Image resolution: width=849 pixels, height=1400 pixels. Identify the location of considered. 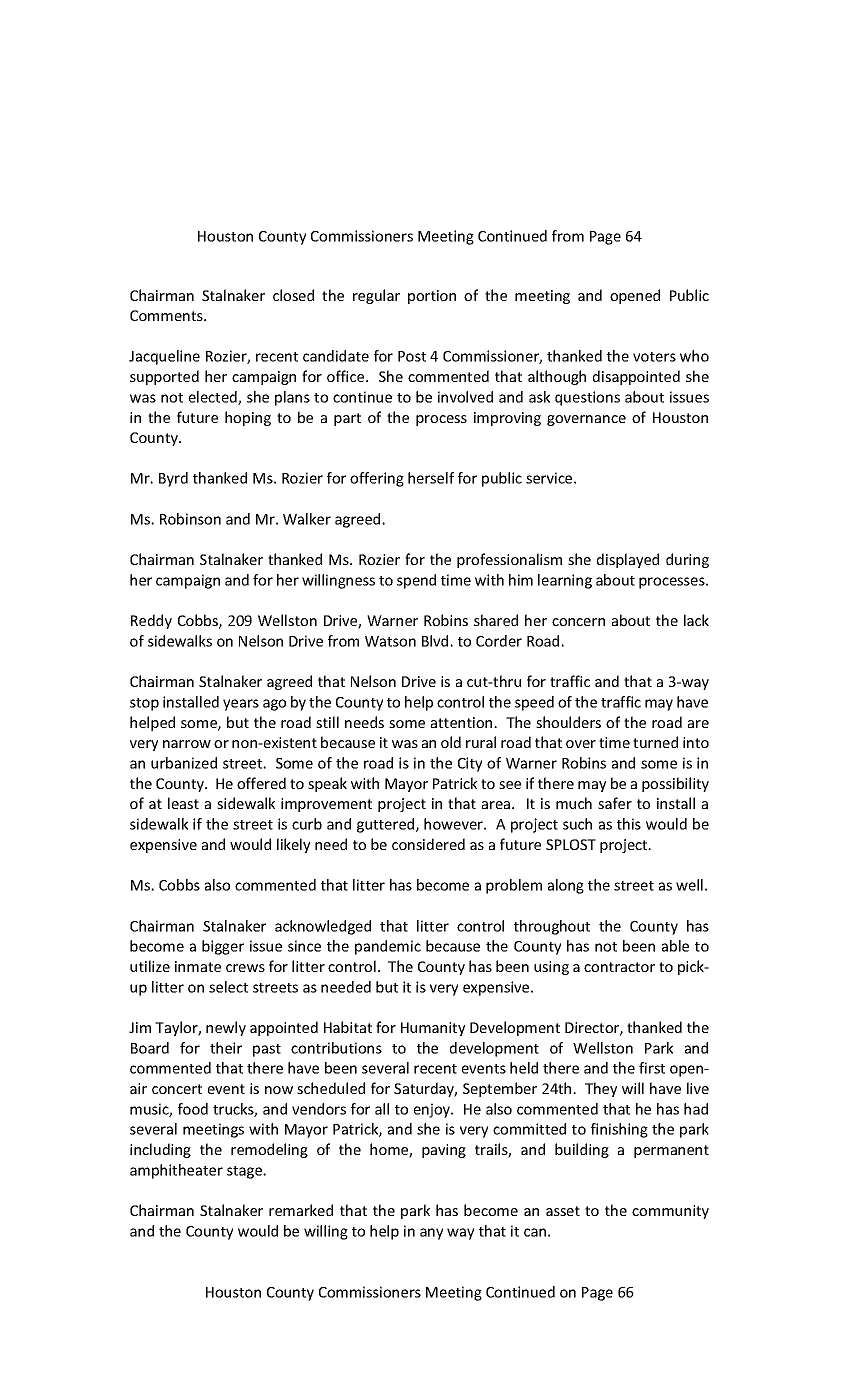
(428, 844).
